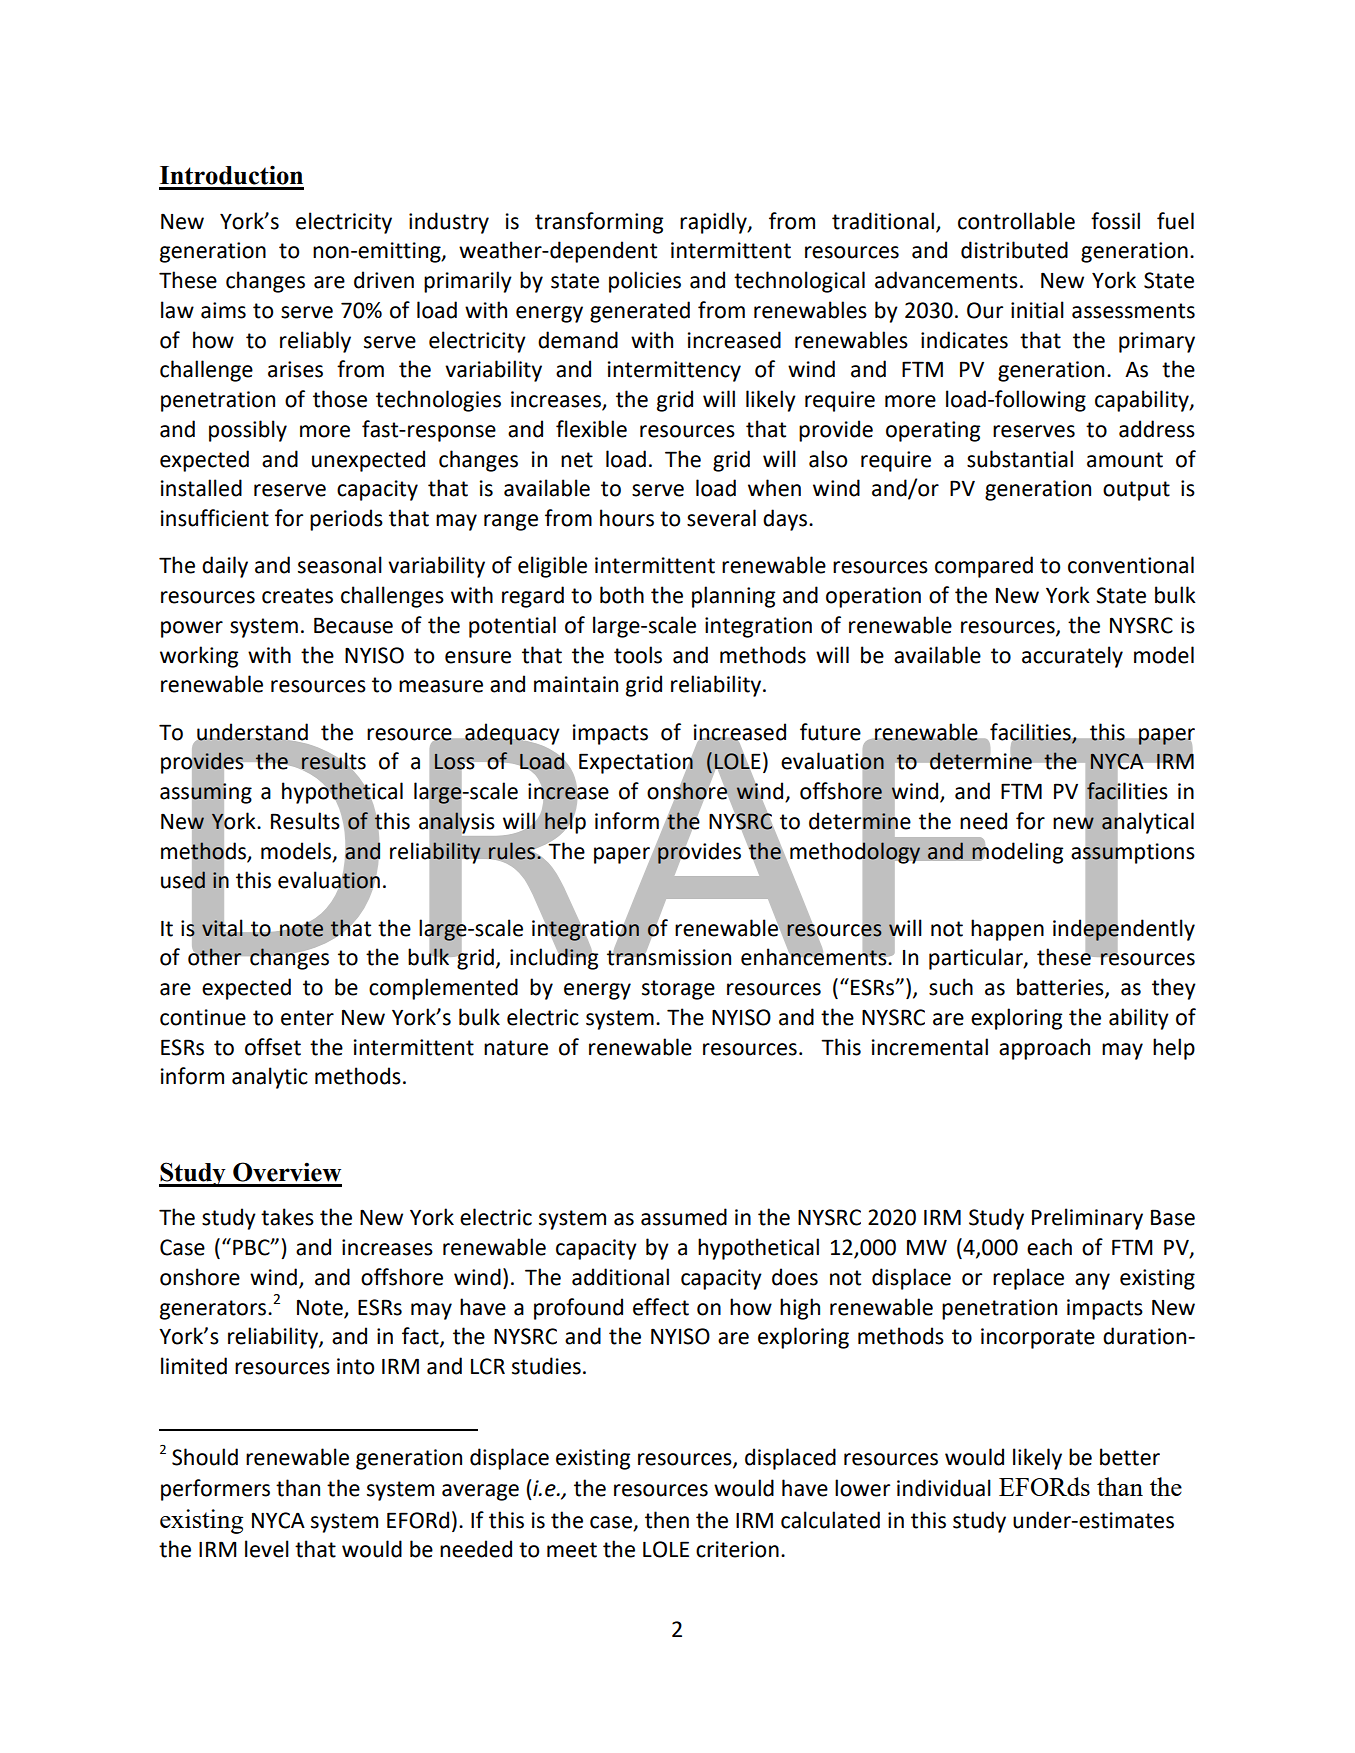 This image has height=1753, width=1355. I want to click on enter, so click(307, 1018).
